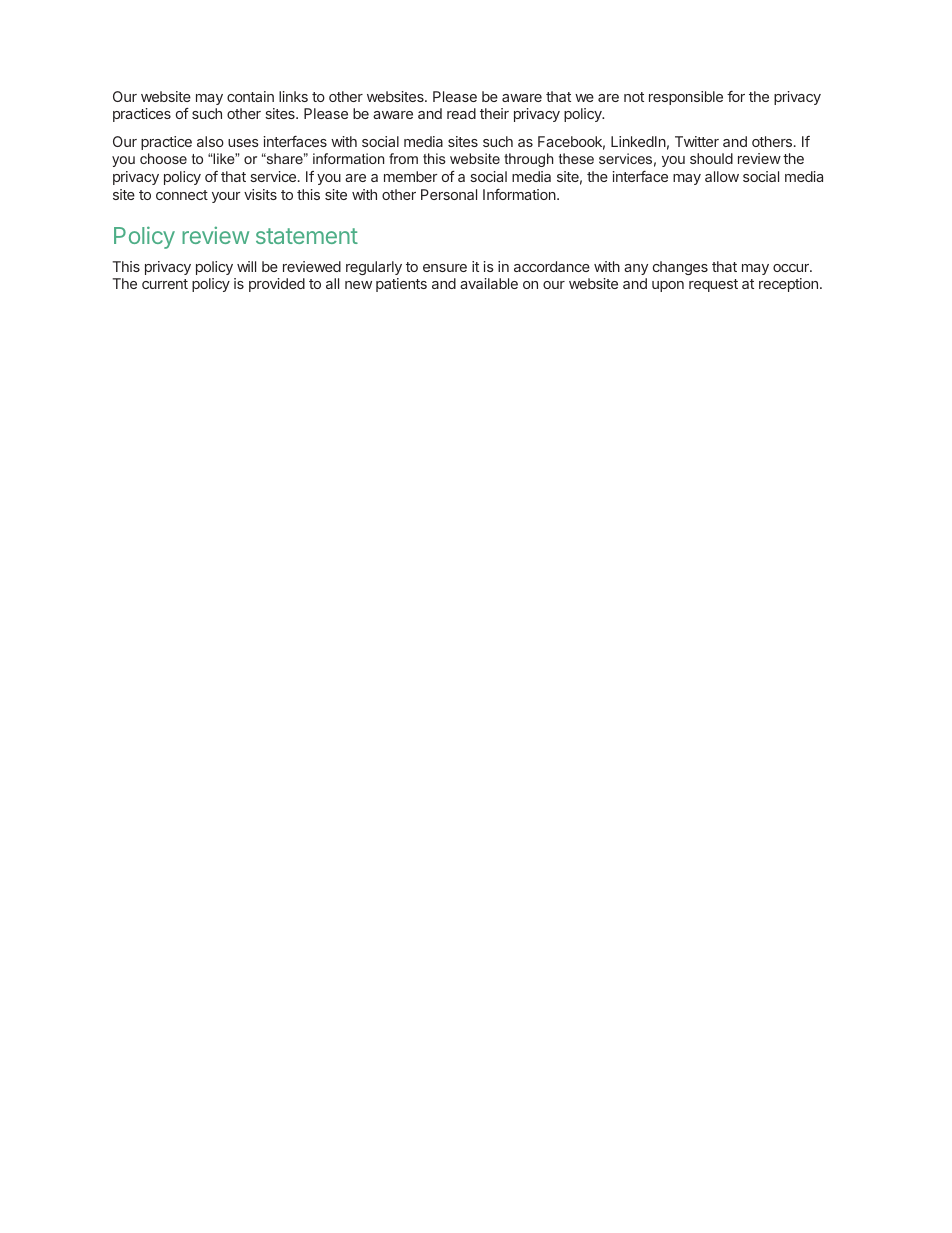  Describe the element at coordinates (449, 194) in the page. I see `Personal` at that location.
